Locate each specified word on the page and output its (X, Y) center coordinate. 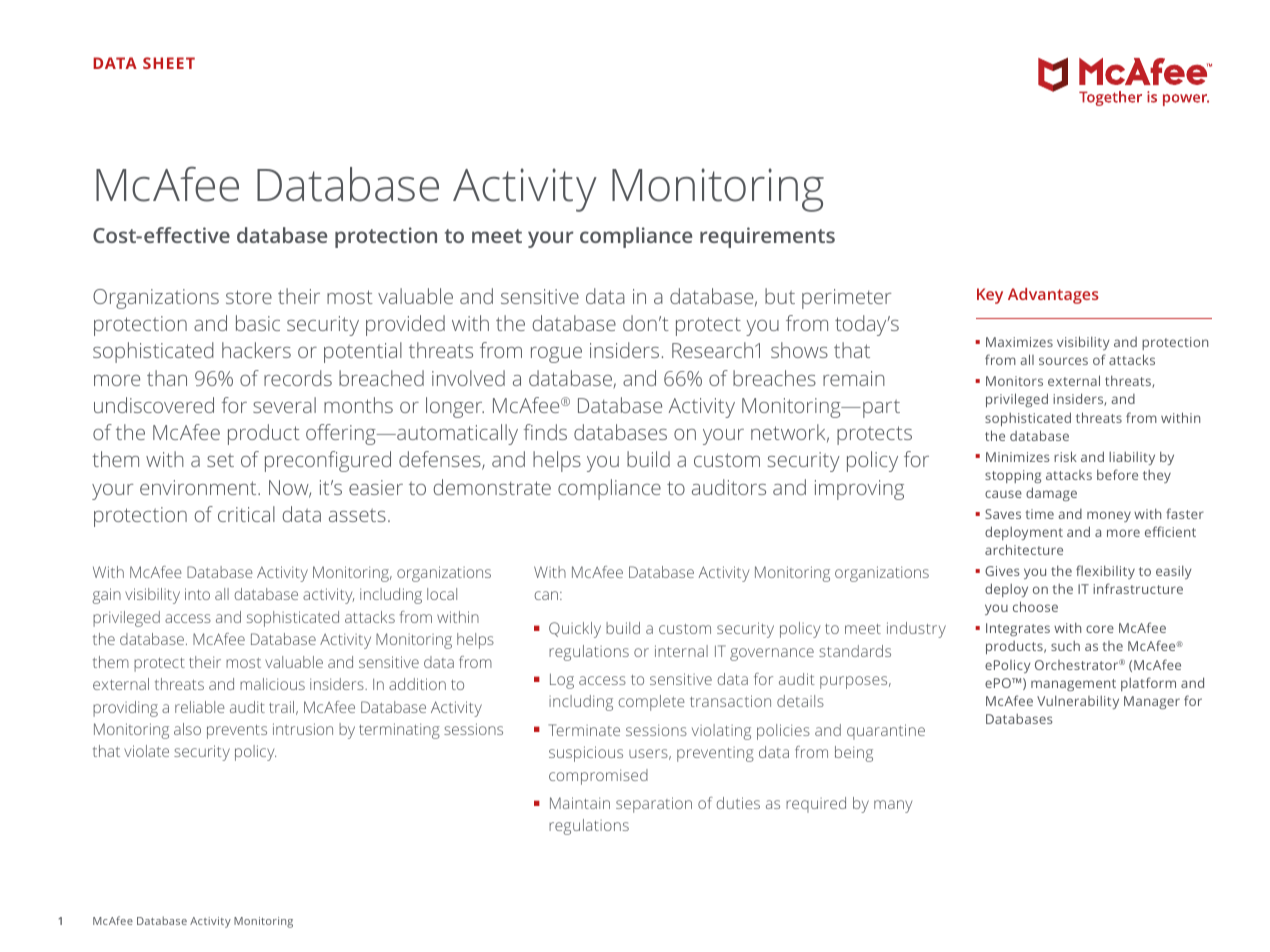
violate (146, 751)
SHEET (169, 63)
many (893, 806)
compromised (598, 777)
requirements (767, 237)
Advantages (1053, 296)
